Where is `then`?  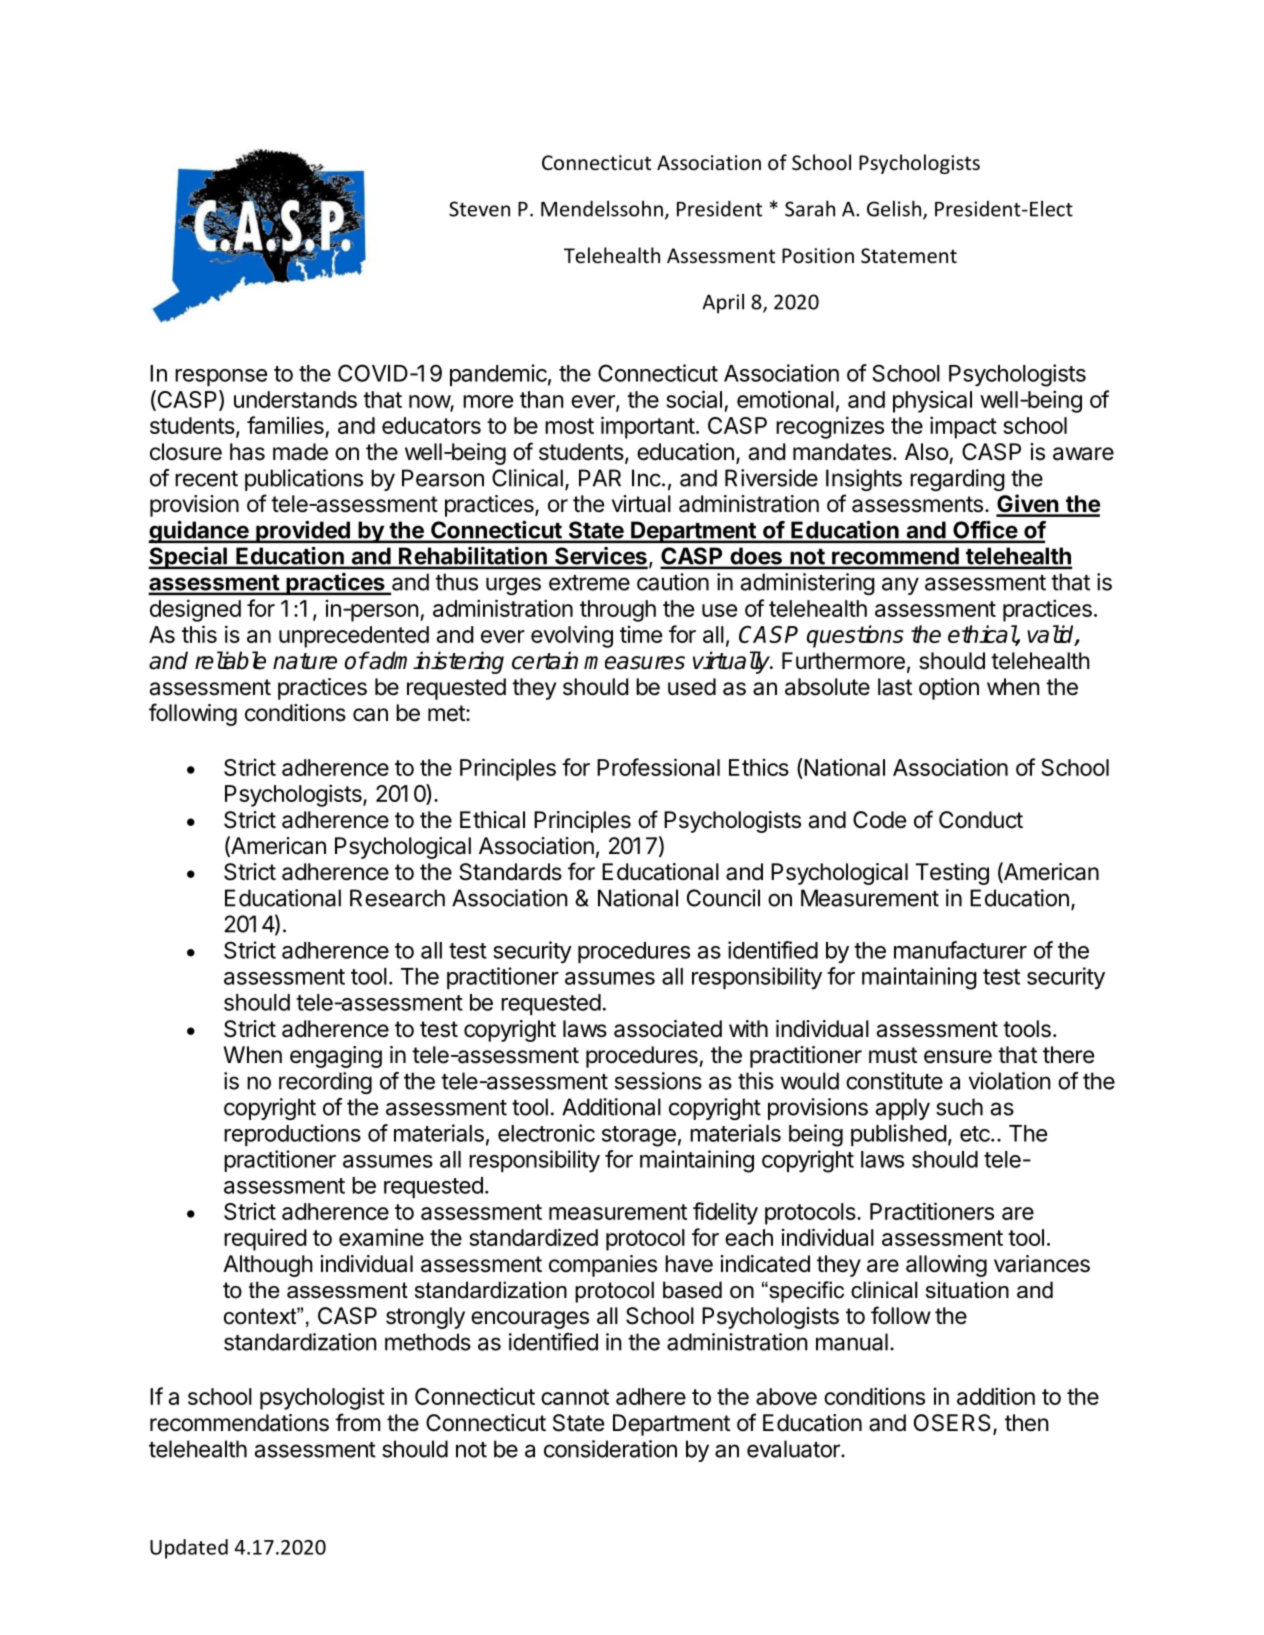 then is located at coordinates (1027, 1423).
